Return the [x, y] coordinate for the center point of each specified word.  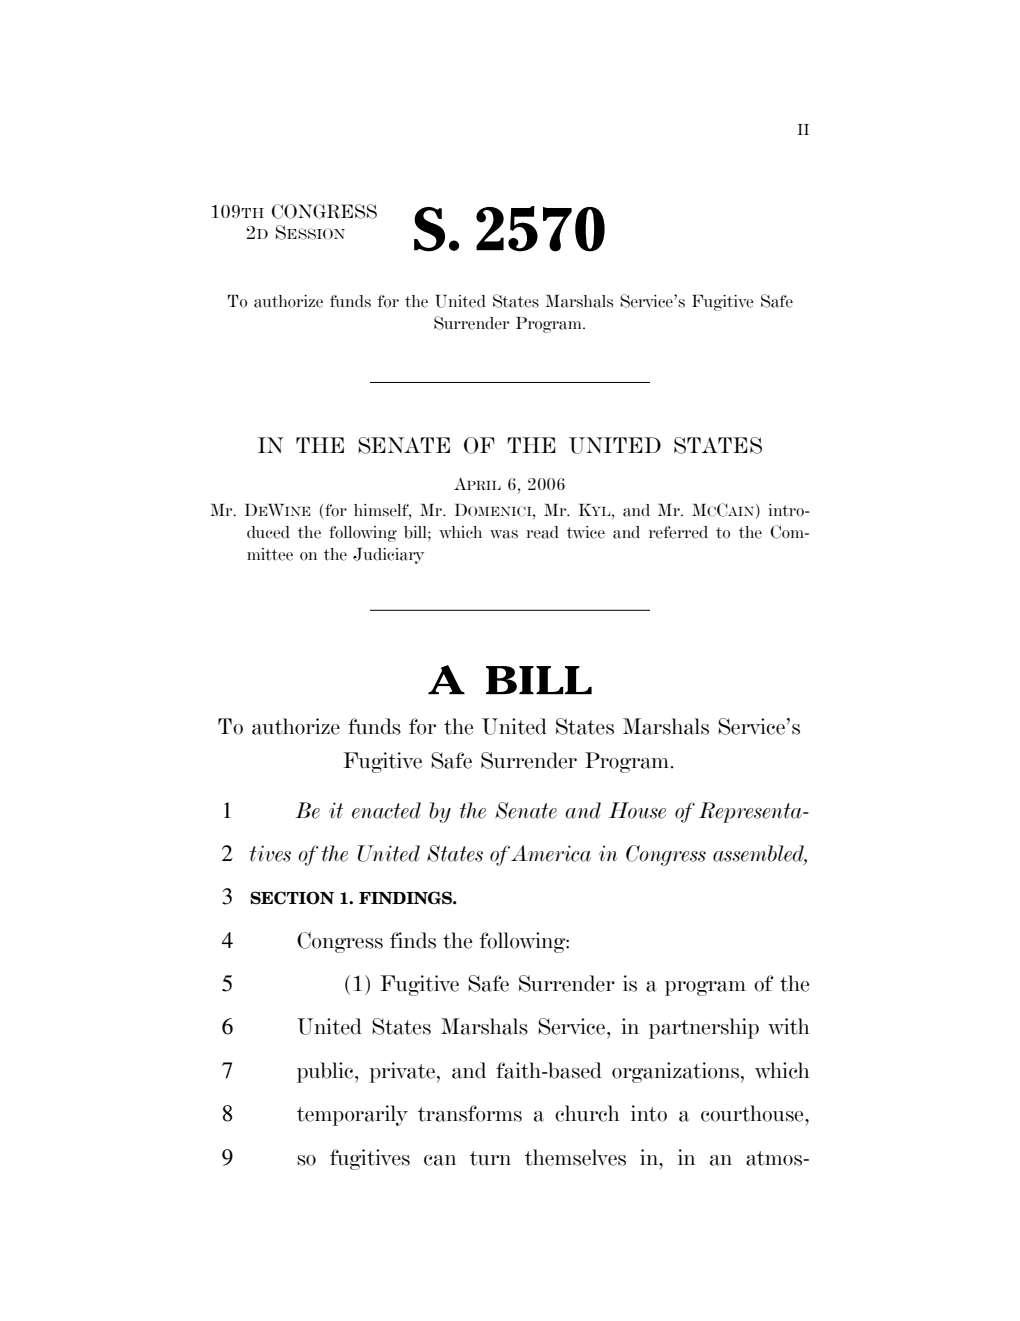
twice [586, 532]
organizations [675, 1072]
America [551, 853]
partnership [704, 1028]
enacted [386, 810]
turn [490, 1158]
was [504, 534]
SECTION [292, 898]
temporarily [352, 1115]
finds [413, 940]
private [402, 1072]
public [326, 1072]
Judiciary [388, 556]
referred [678, 532]
